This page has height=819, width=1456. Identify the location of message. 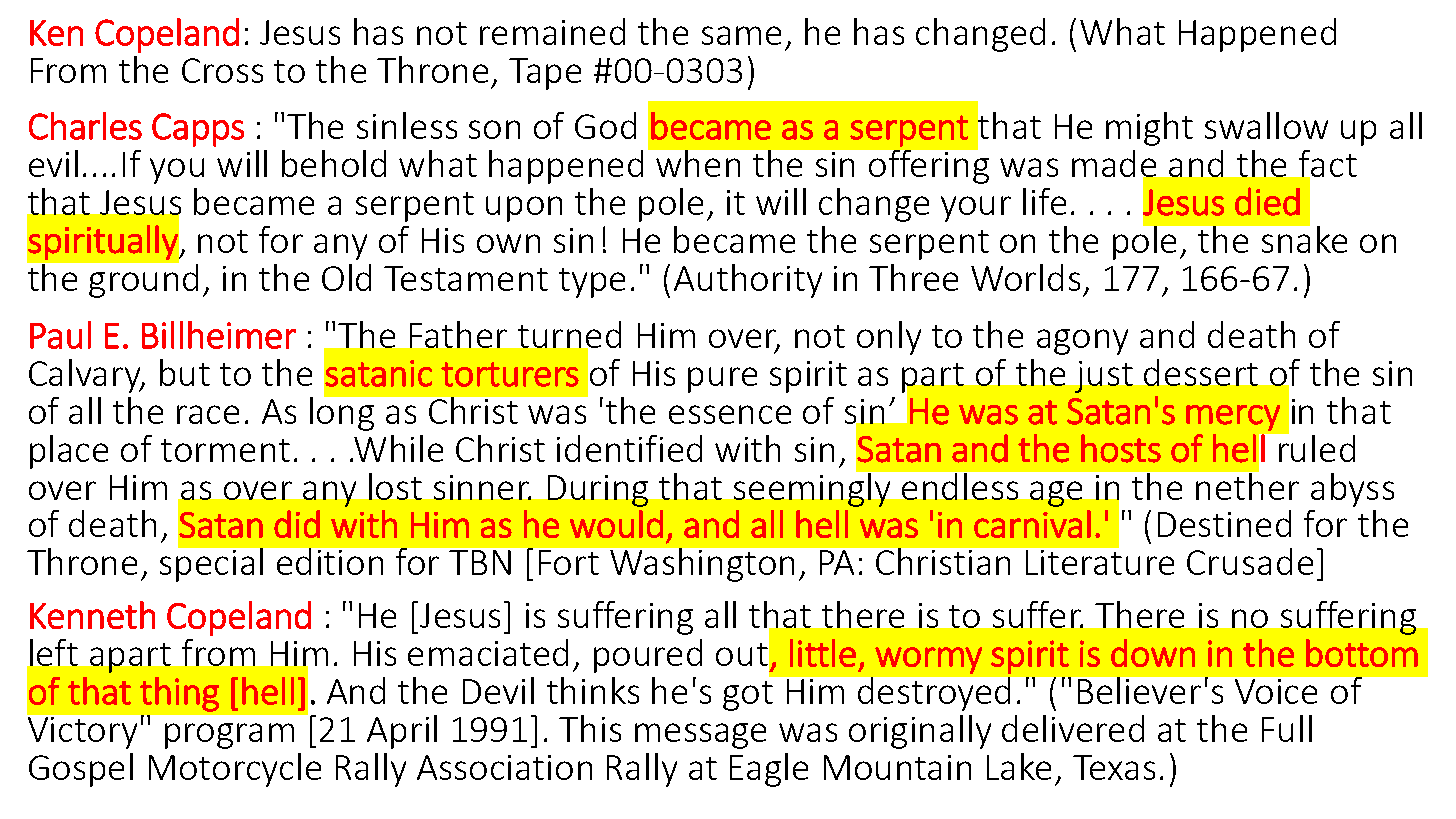
(700, 736).
